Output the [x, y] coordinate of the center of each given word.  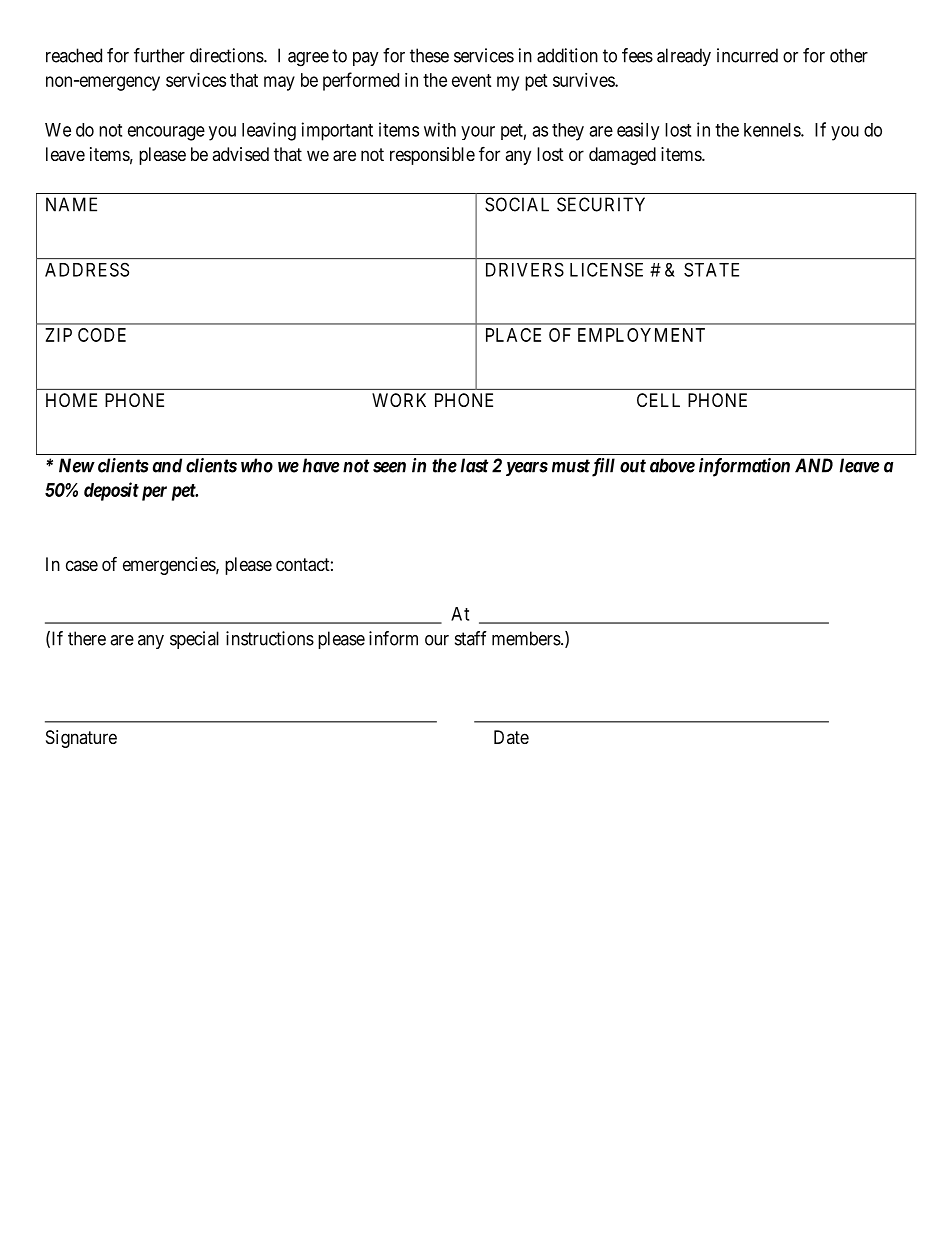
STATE [711, 269]
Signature [81, 739]
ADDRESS [87, 269]
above [672, 465]
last [475, 465]
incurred [747, 55]
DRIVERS [525, 269]
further [159, 55]
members [527, 638]
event [472, 80]
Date [511, 737]
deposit [111, 491]
